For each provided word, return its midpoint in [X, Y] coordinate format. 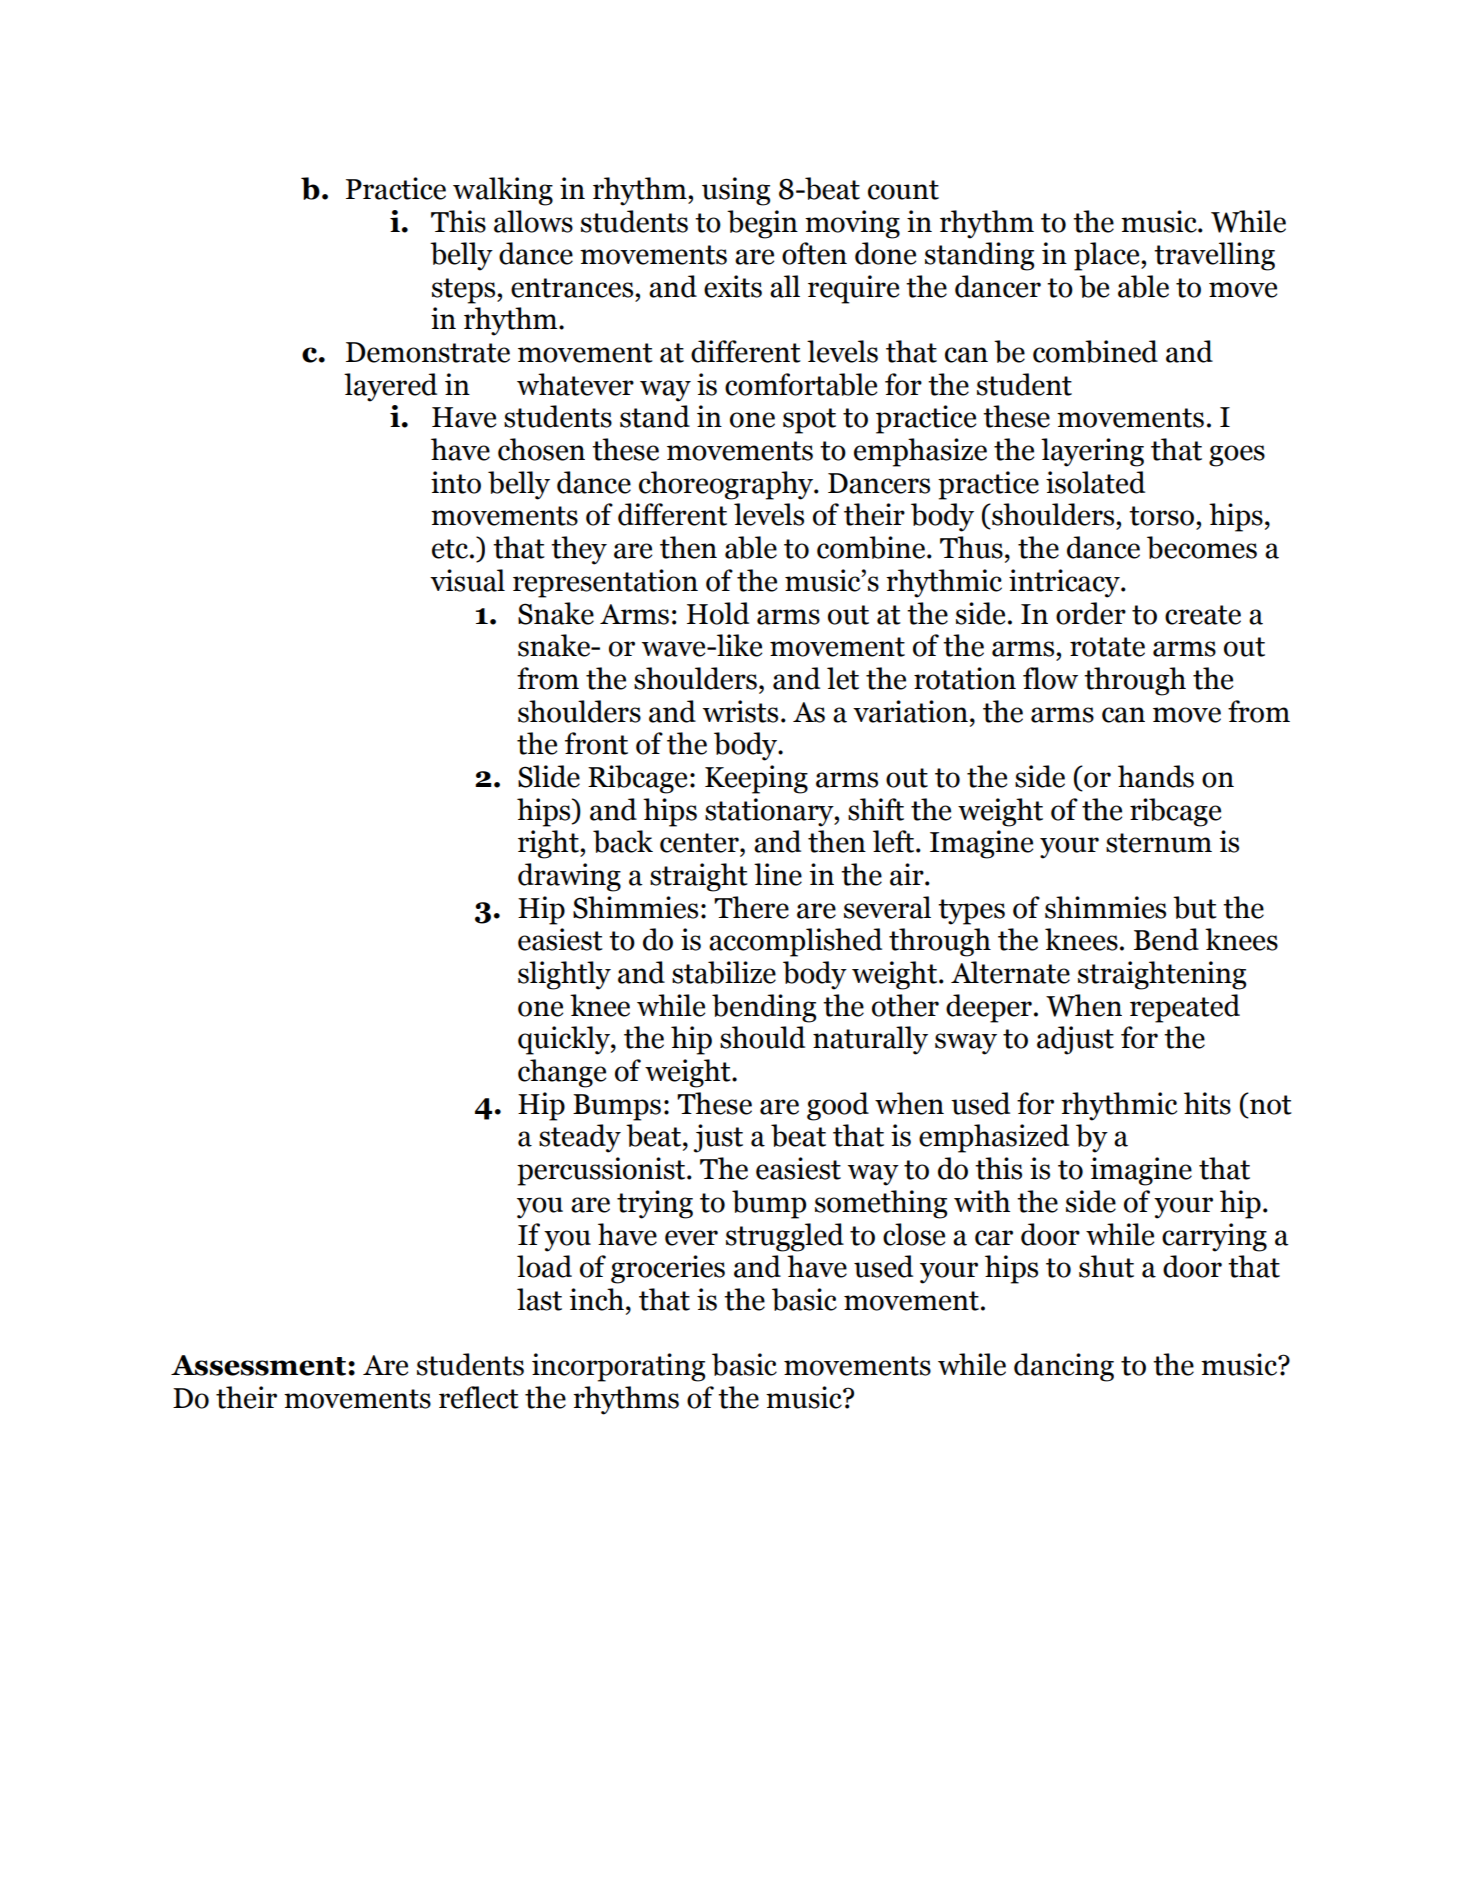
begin [762, 224]
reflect [479, 1397]
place [1108, 256]
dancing [1064, 1367]
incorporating [618, 1367]
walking [503, 191]
